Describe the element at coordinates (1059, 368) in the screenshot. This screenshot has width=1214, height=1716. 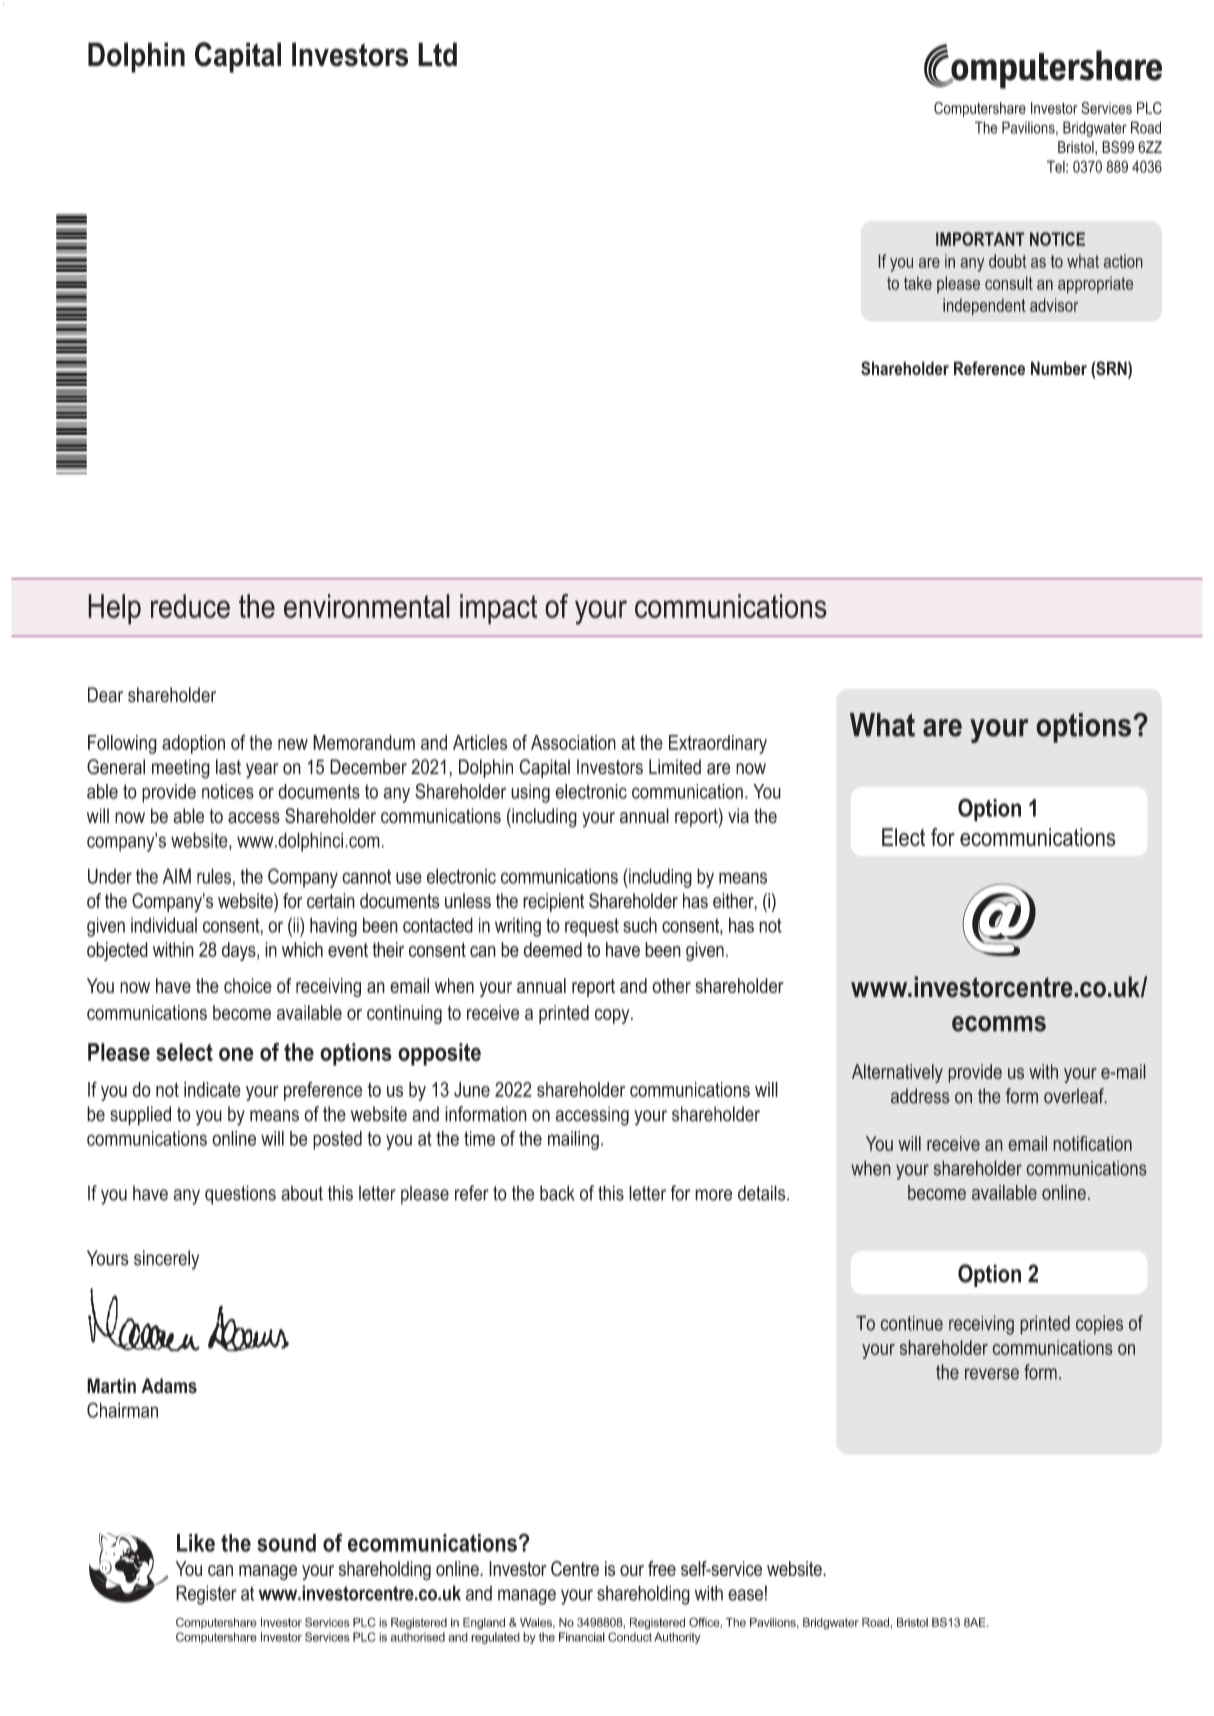
I see `Number` at that location.
